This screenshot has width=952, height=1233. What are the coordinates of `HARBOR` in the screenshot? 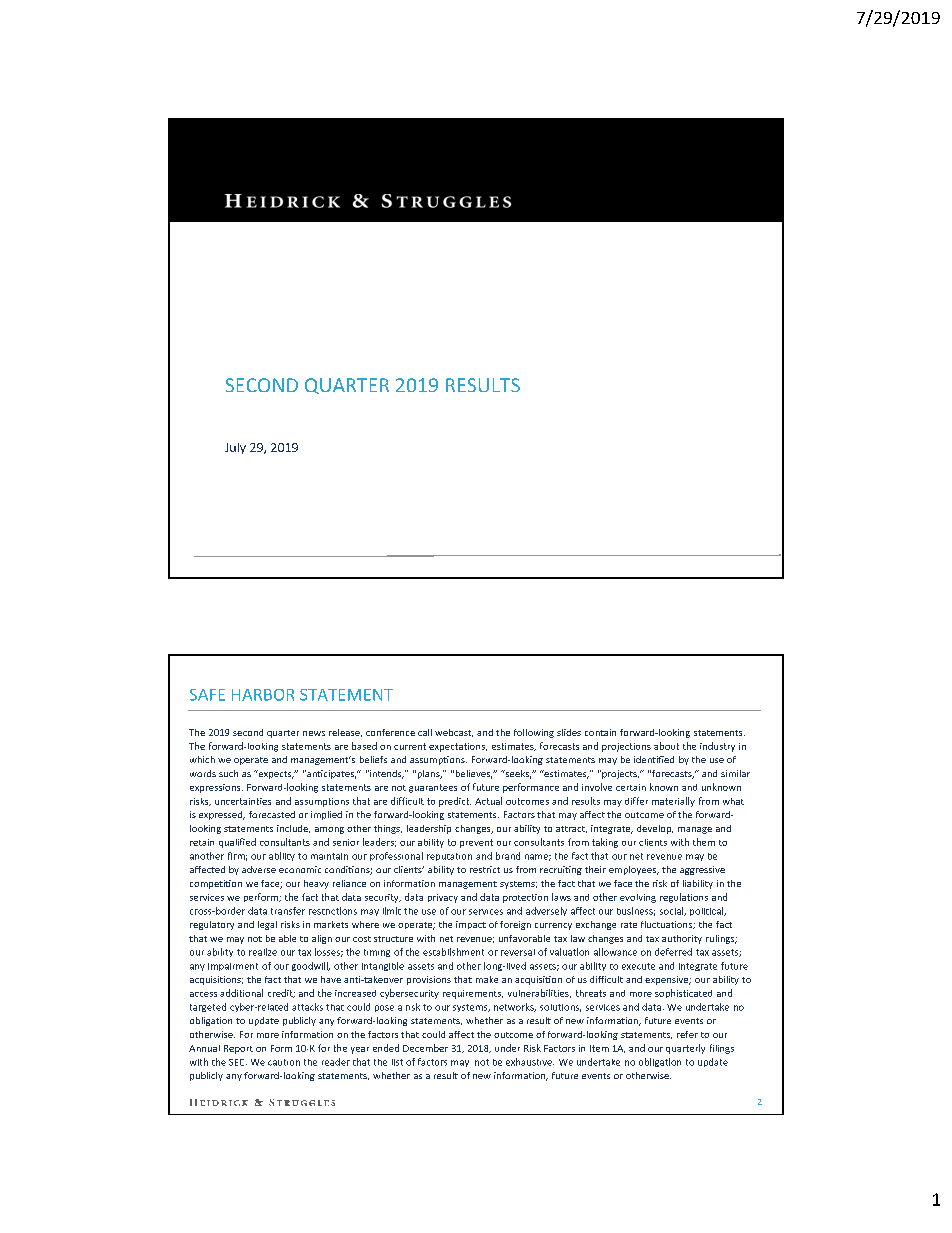 It's located at (263, 695).
